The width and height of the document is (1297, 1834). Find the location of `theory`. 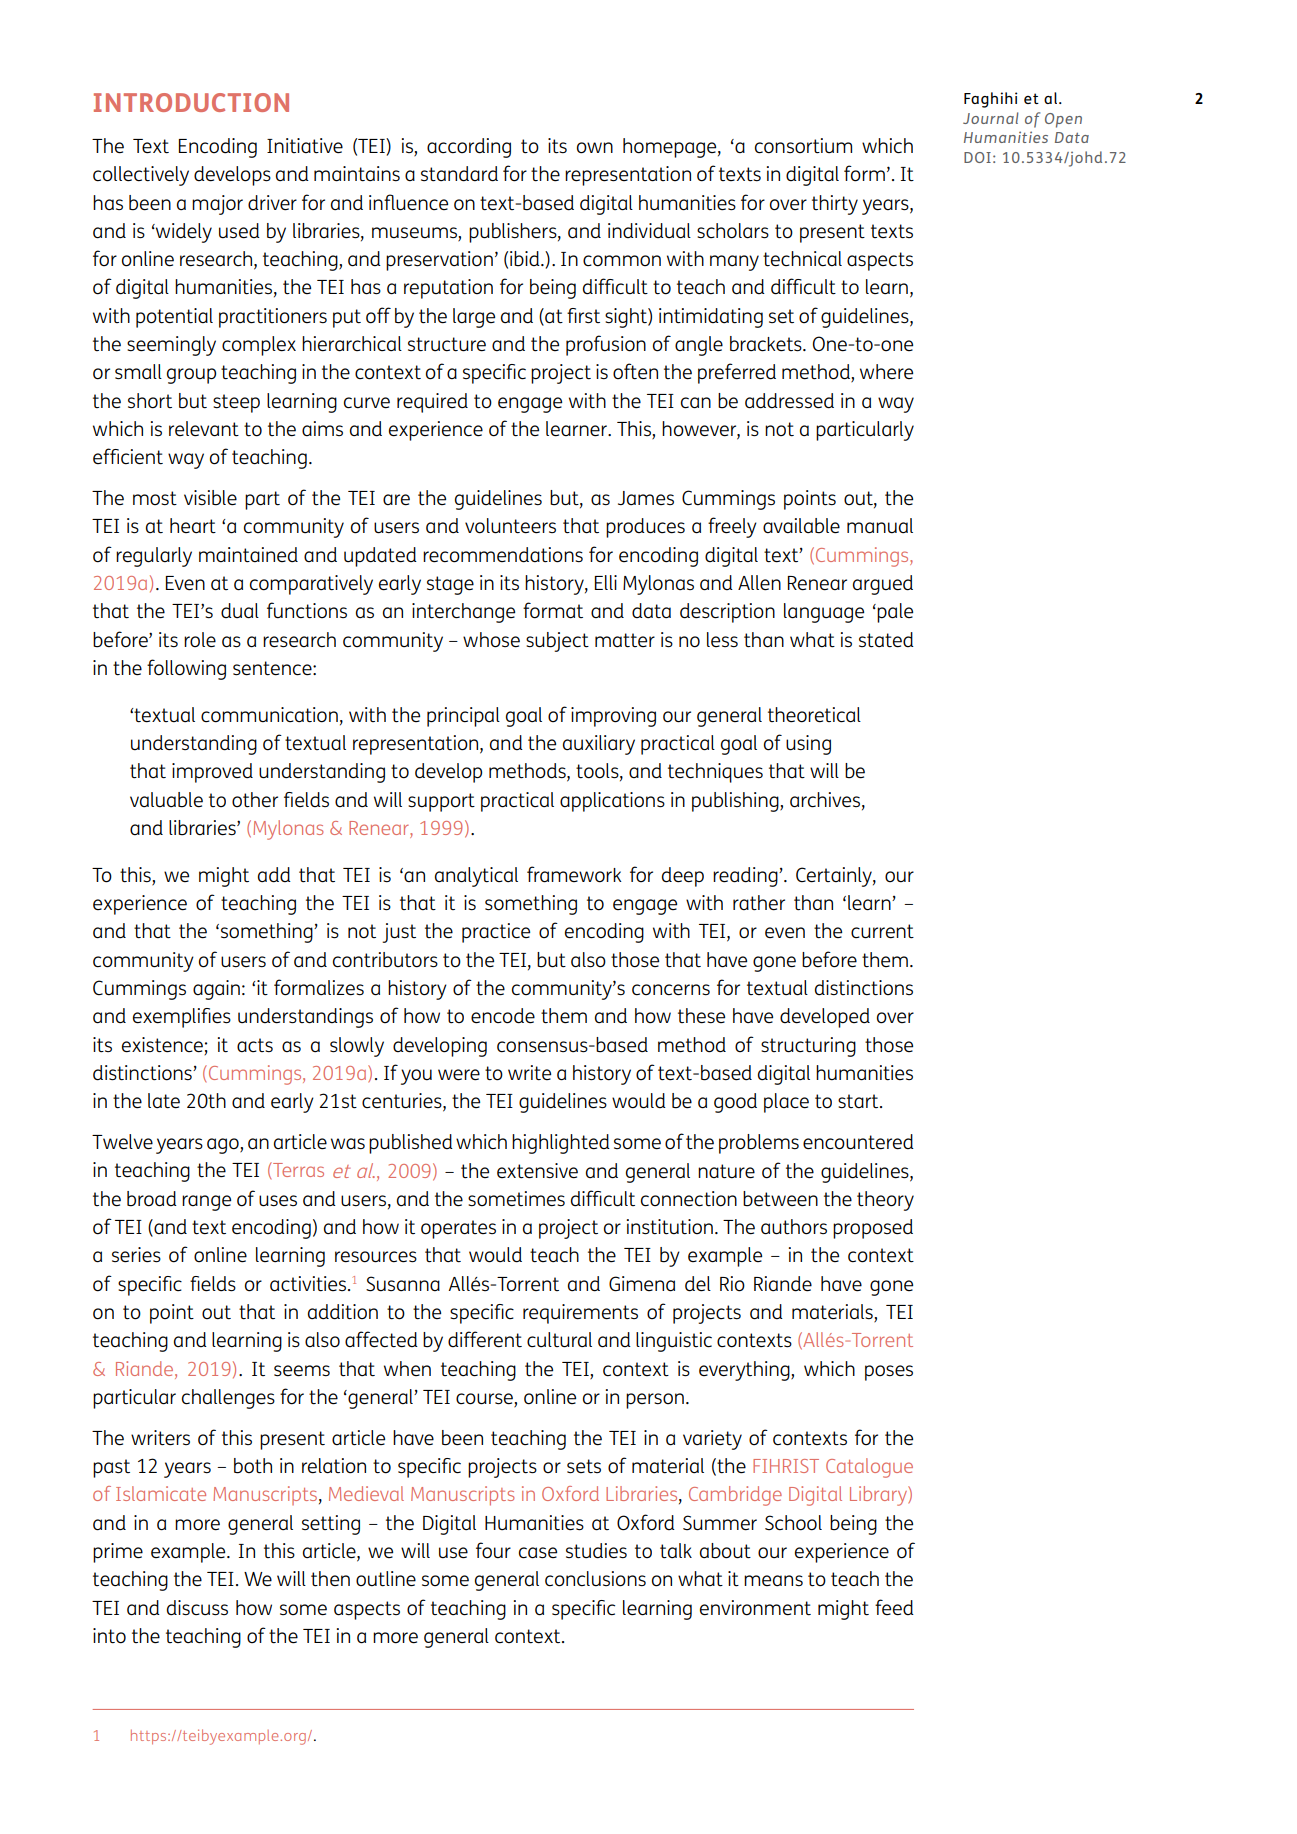

theory is located at coordinates (885, 1201).
